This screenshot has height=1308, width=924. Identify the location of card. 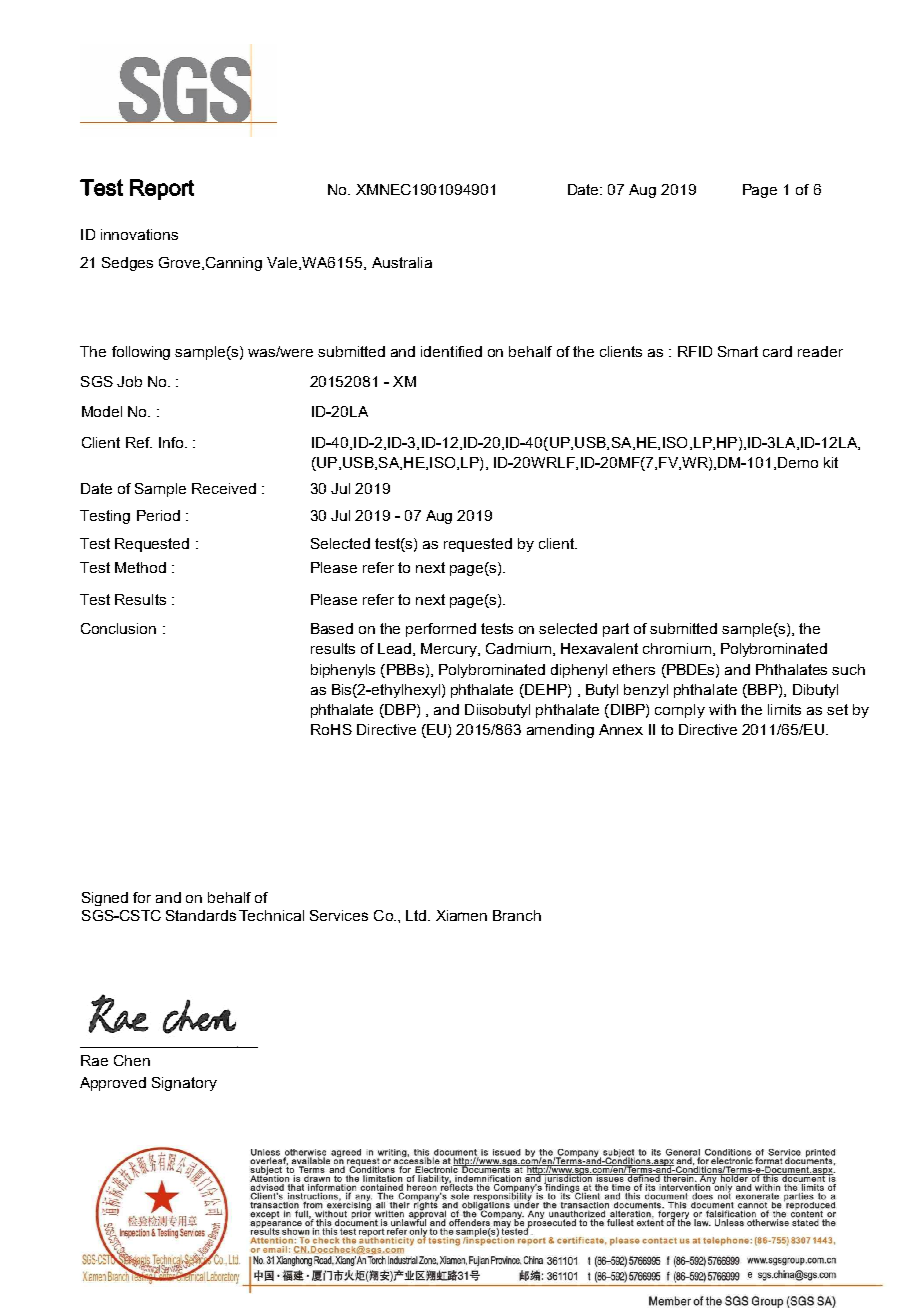
(777, 351).
